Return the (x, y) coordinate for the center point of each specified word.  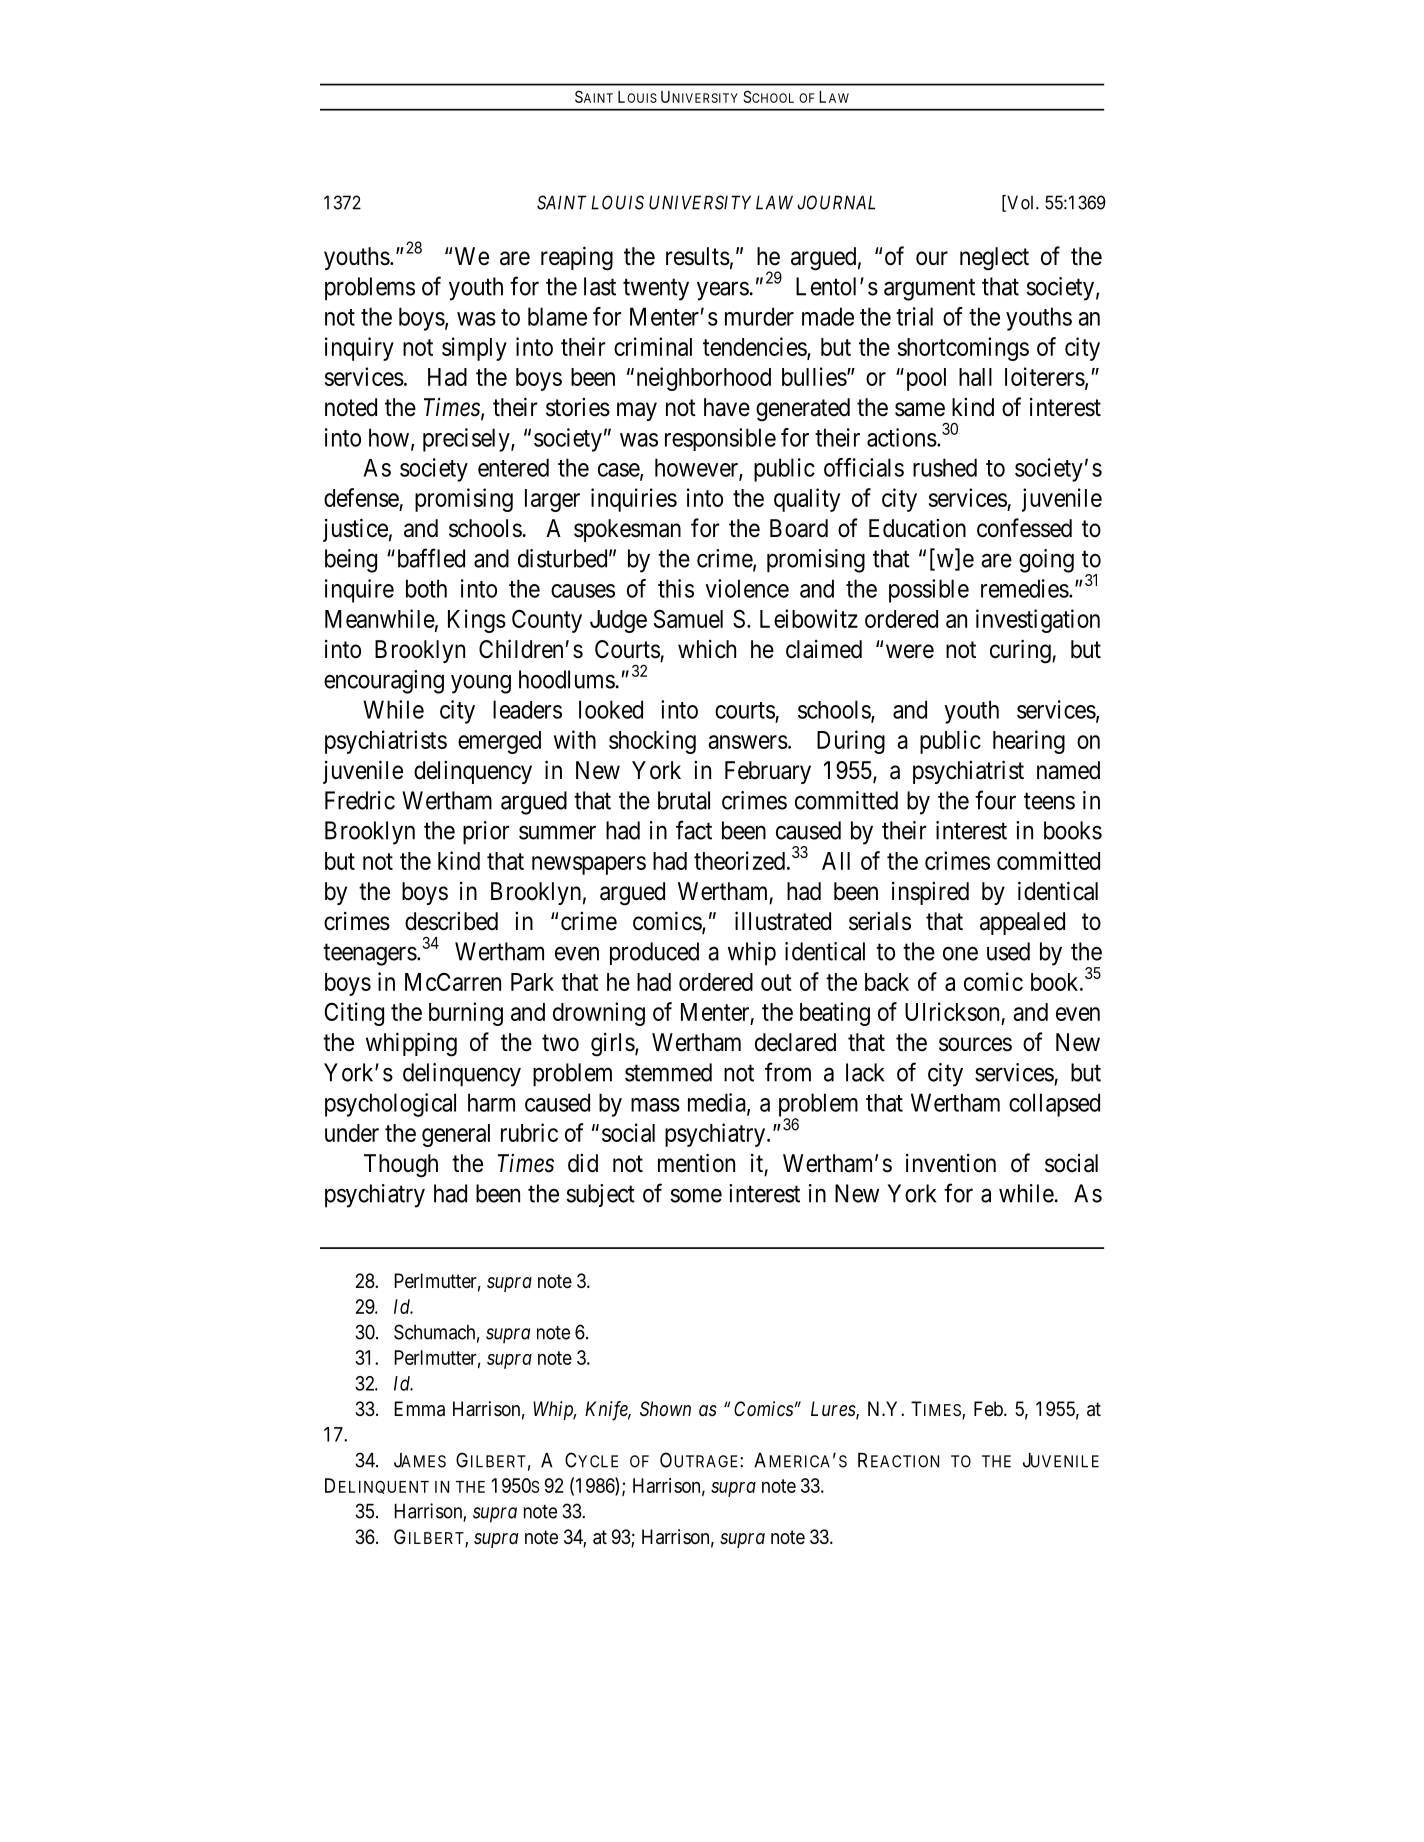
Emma (419, 1409)
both (426, 588)
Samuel (688, 618)
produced (654, 953)
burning (466, 1014)
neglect (994, 259)
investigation (1038, 621)
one (960, 954)
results (698, 256)
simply (474, 349)
